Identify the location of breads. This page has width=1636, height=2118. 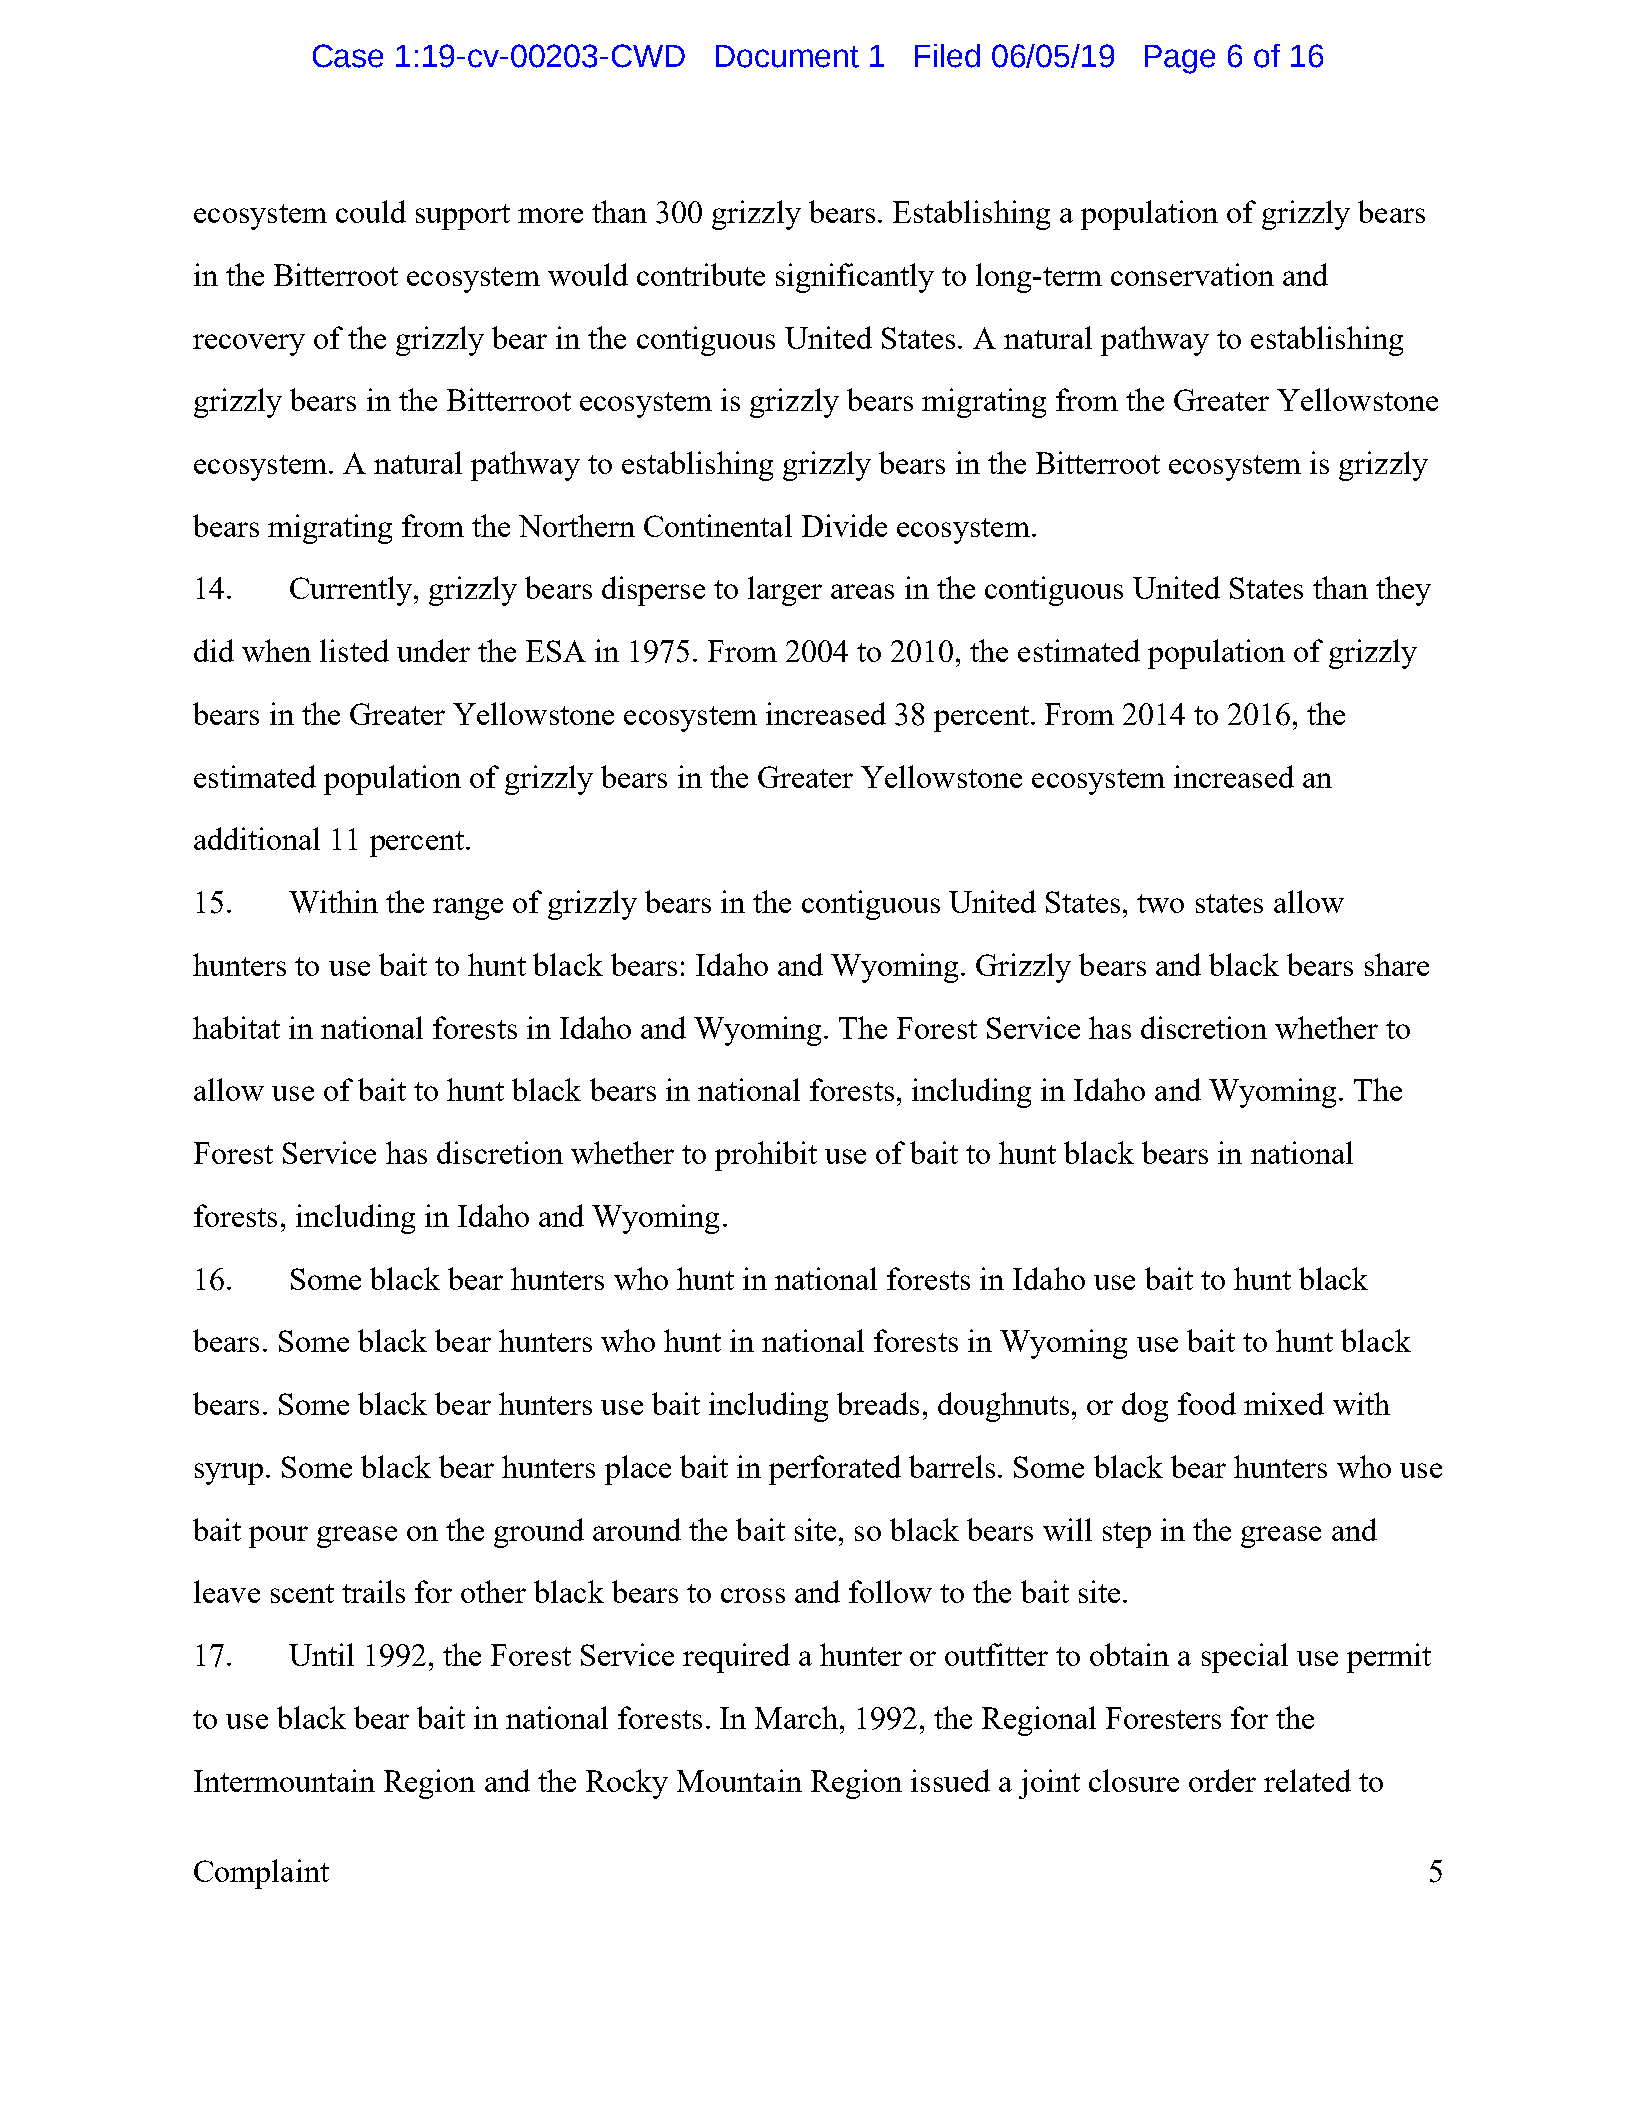
(878, 1403).
